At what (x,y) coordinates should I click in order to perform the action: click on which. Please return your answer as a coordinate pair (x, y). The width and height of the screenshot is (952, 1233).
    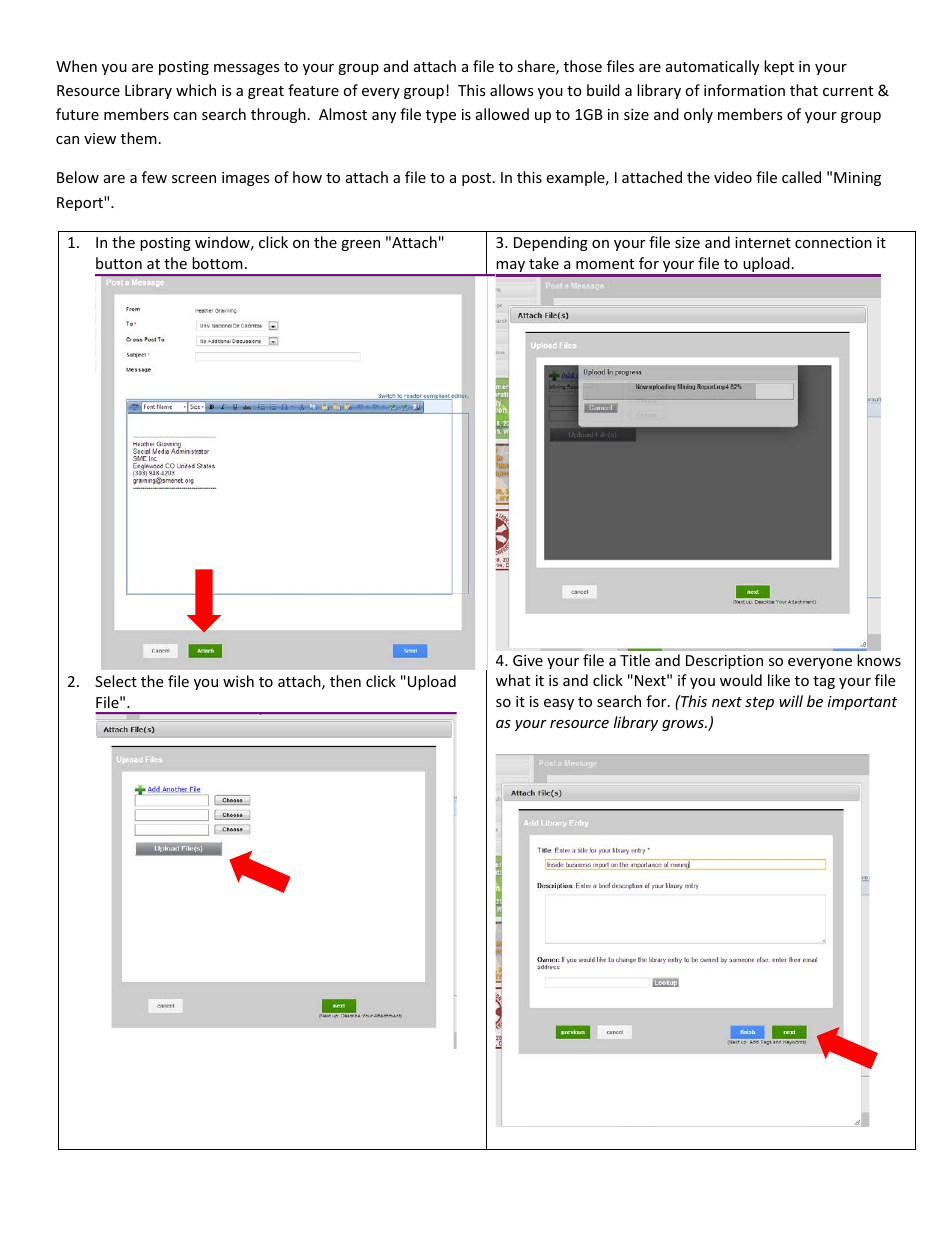
    Looking at the image, I should click on (196, 90).
